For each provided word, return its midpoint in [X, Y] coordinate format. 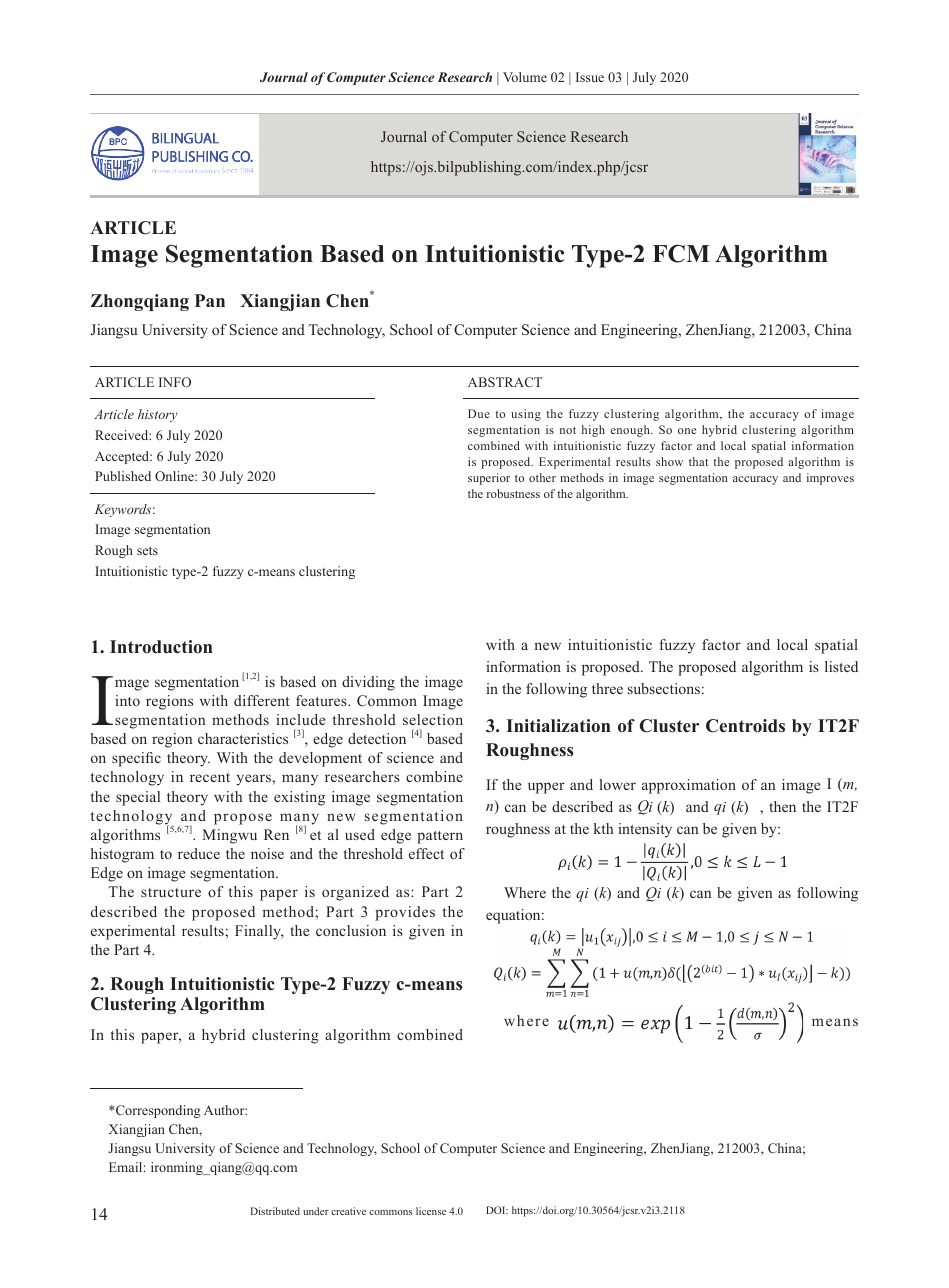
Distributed [275, 1211]
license [431, 1211]
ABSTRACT [505, 382]
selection [433, 719]
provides [405, 913]
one [687, 431]
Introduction [161, 647]
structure [171, 892]
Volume [525, 77]
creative [348, 1211]
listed [841, 666]
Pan [210, 300]
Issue [590, 77]
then [782, 806]
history [158, 415]
